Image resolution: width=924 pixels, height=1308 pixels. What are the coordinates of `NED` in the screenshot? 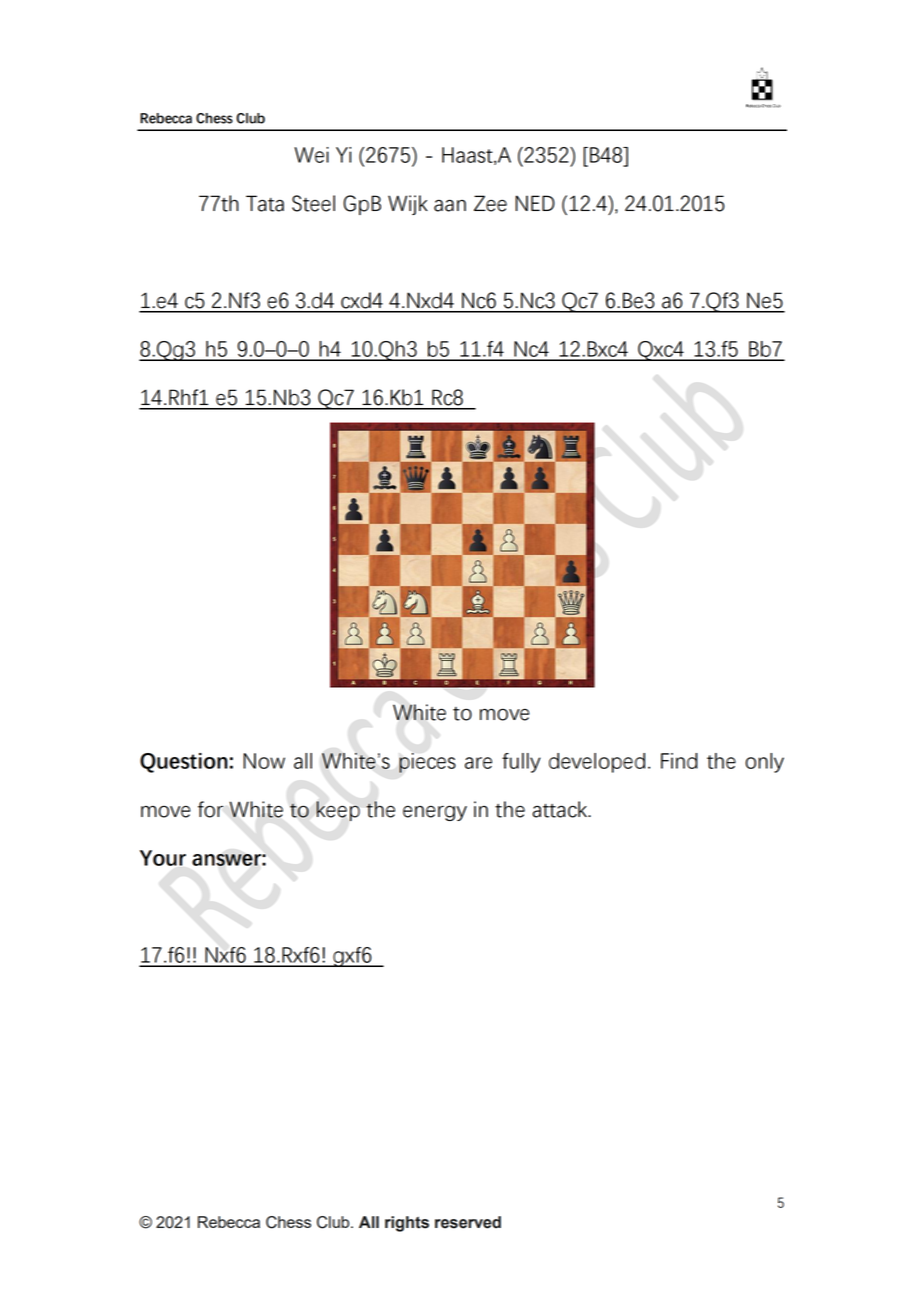 It's located at (535, 203).
